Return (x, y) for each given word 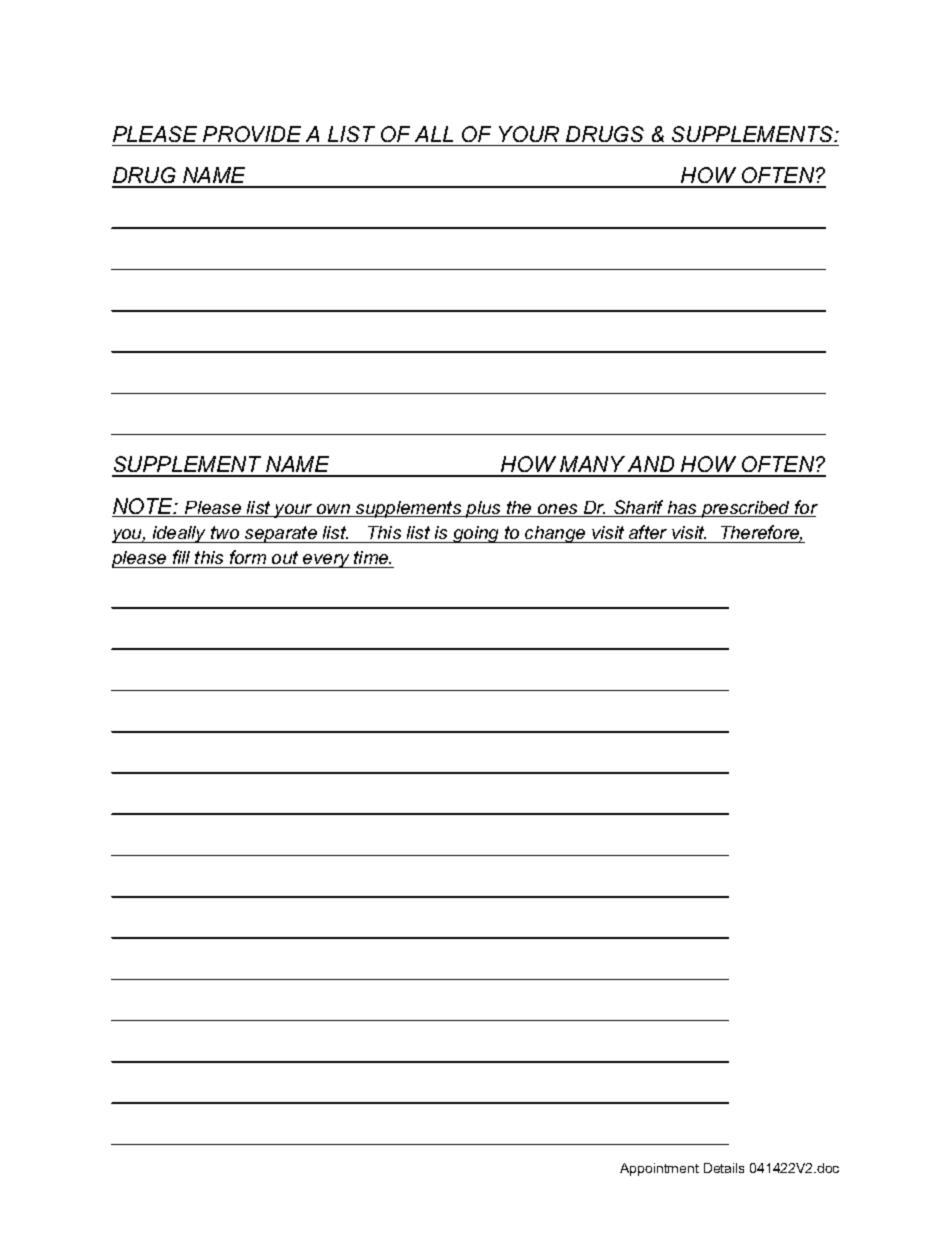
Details (724, 1168)
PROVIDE (252, 134)
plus (484, 509)
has (683, 509)
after (648, 534)
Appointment (659, 1169)
